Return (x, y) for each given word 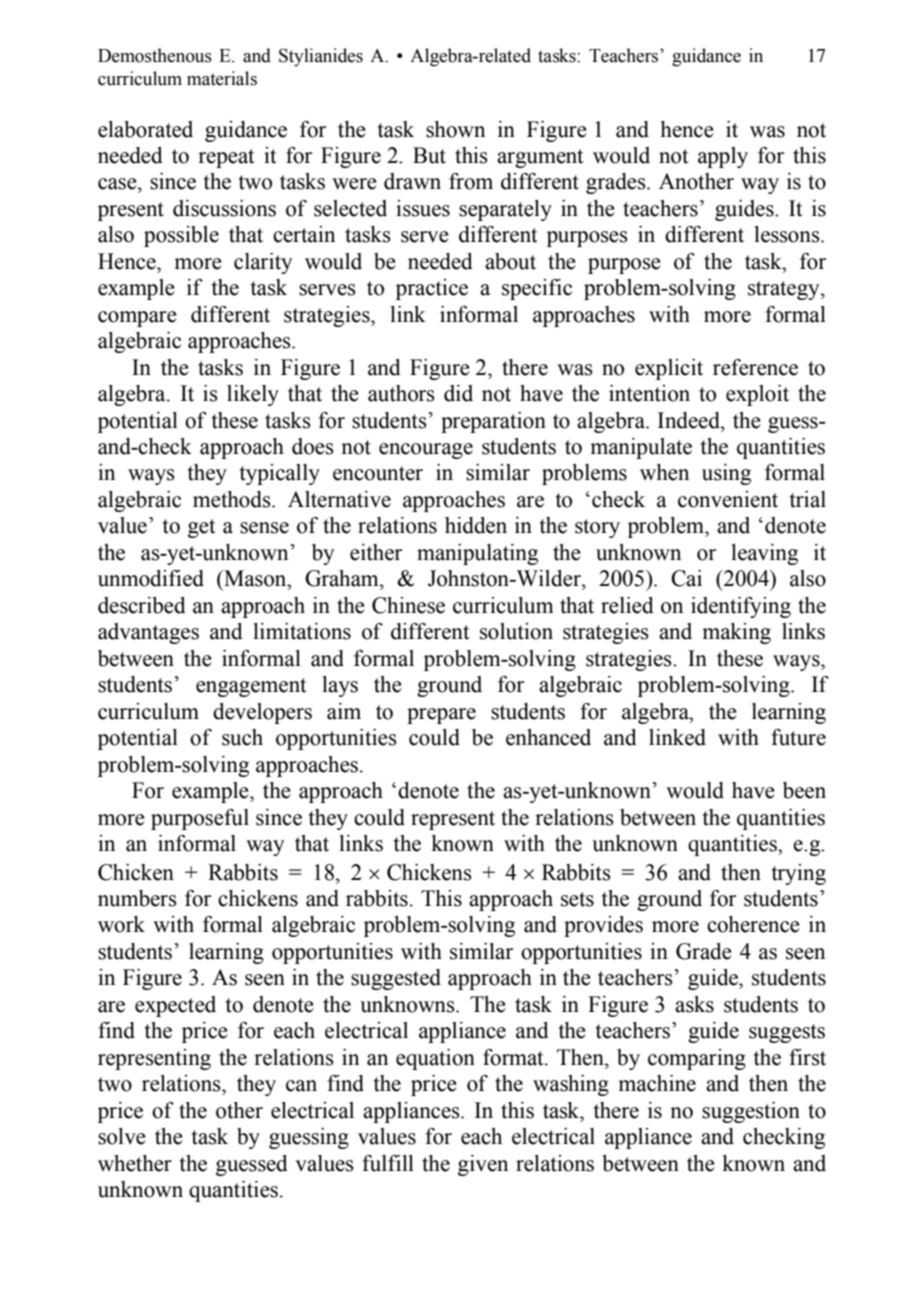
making (736, 633)
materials (222, 78)
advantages (148, 633)
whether (135, 1163)
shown (455, 129)
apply (723, 157)
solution (516, 631)
